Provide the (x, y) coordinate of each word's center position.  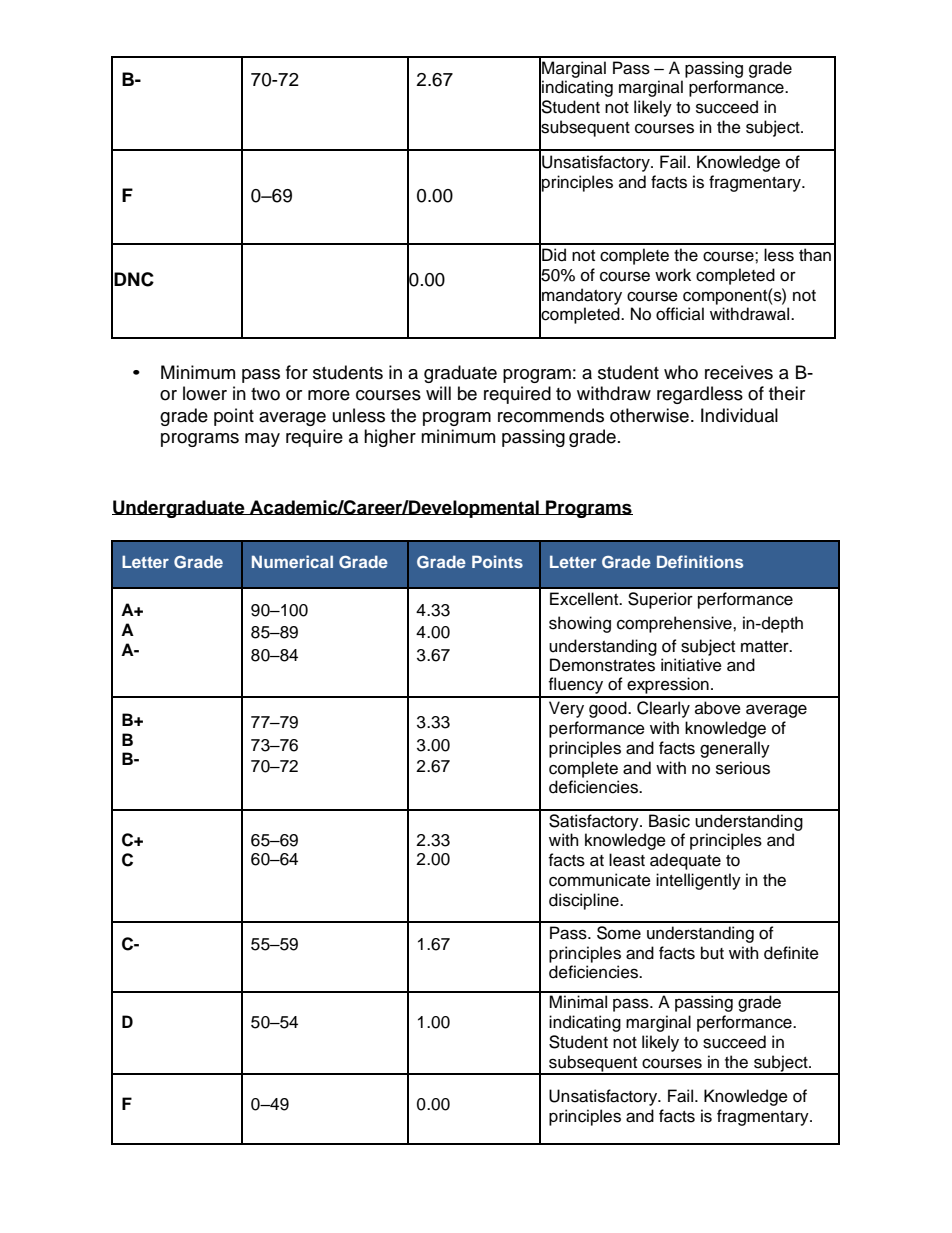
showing (580, 624)
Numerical (292, 561)
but (712, 953)
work (673, 275)
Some (619, 933)
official (680, 314)
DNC (134, 279)
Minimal (578, 1002)
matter (766, 647)
